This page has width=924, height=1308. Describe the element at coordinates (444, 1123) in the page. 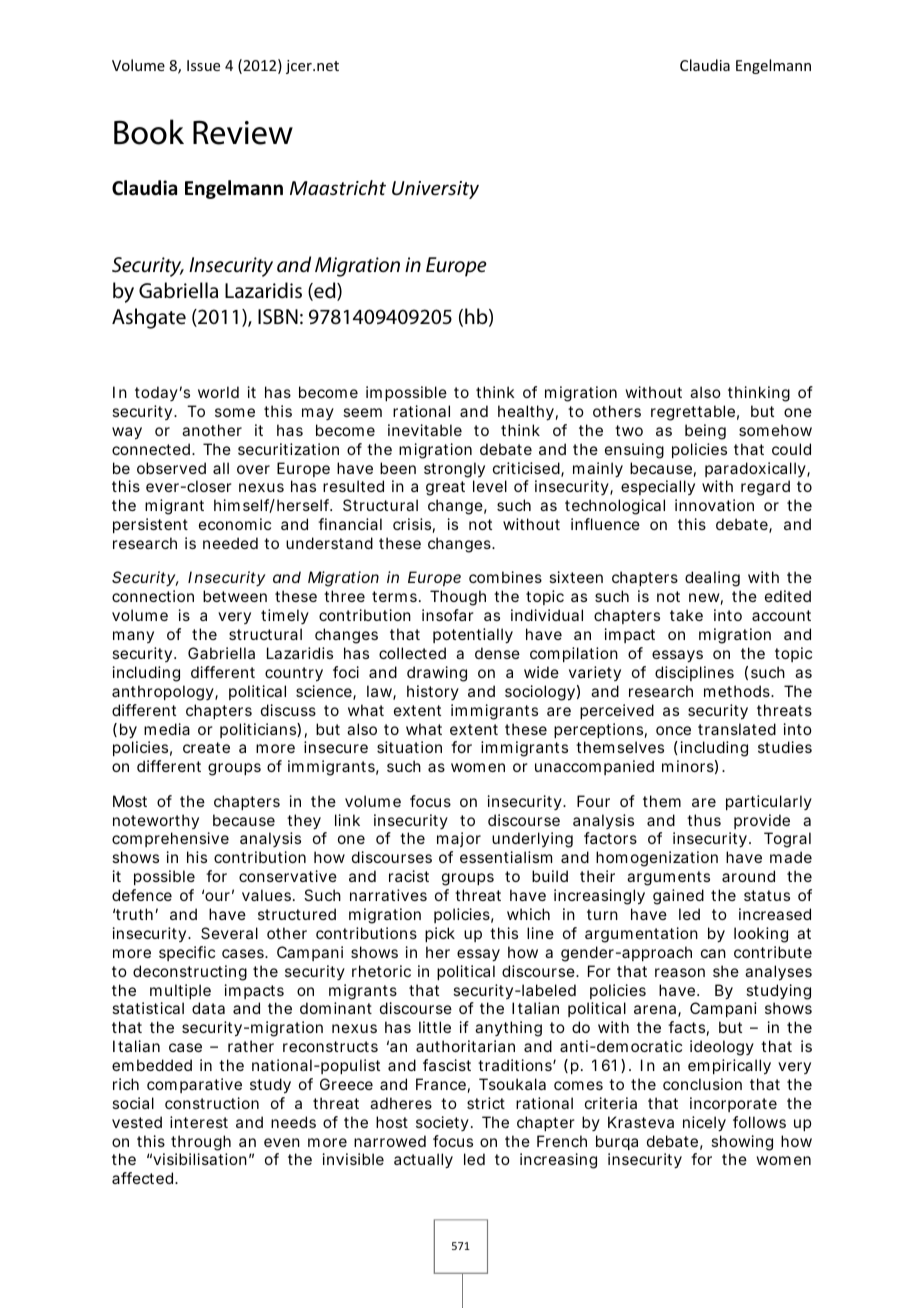

I see `society` at that location.
